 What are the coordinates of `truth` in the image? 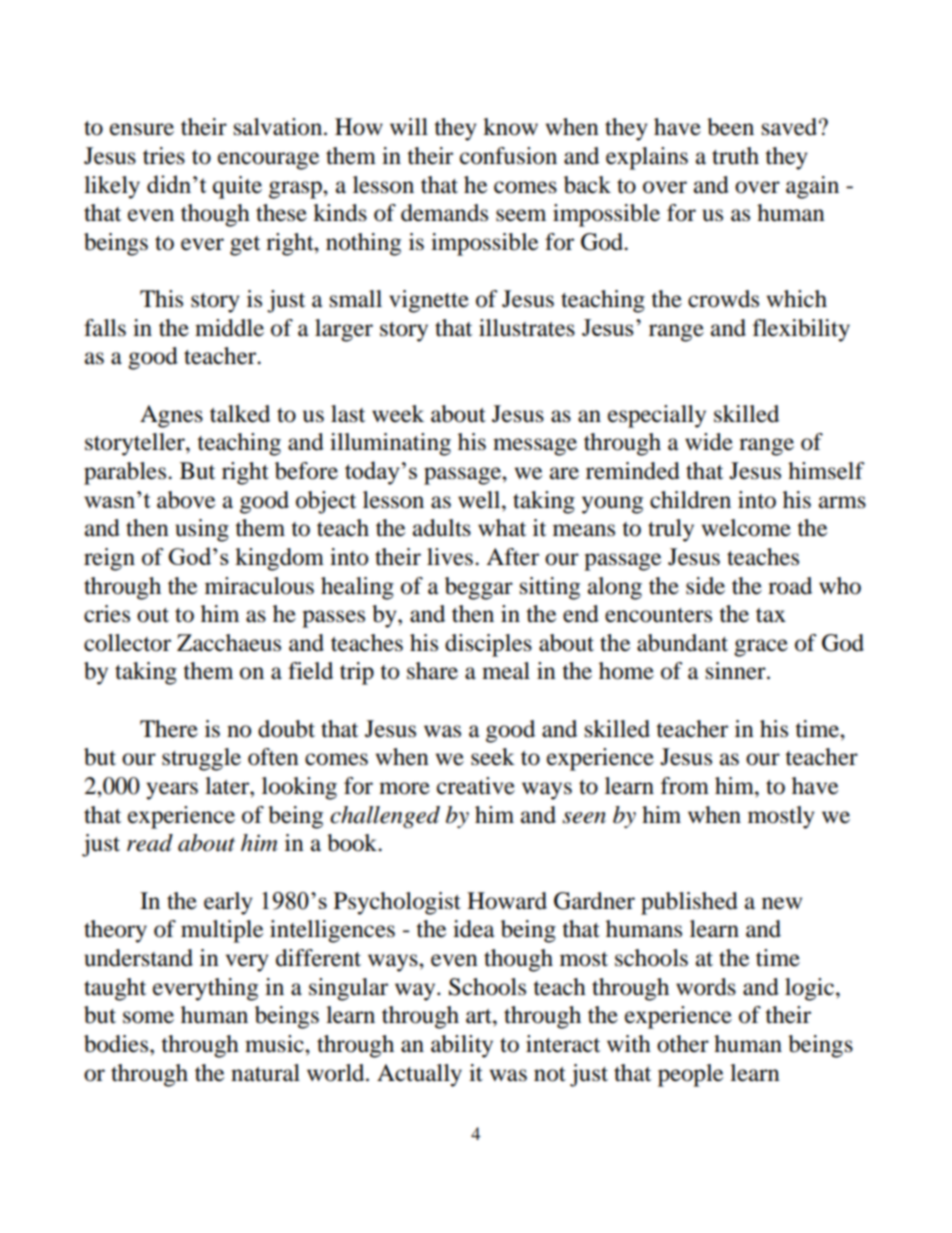 It's located at (735, 156).
